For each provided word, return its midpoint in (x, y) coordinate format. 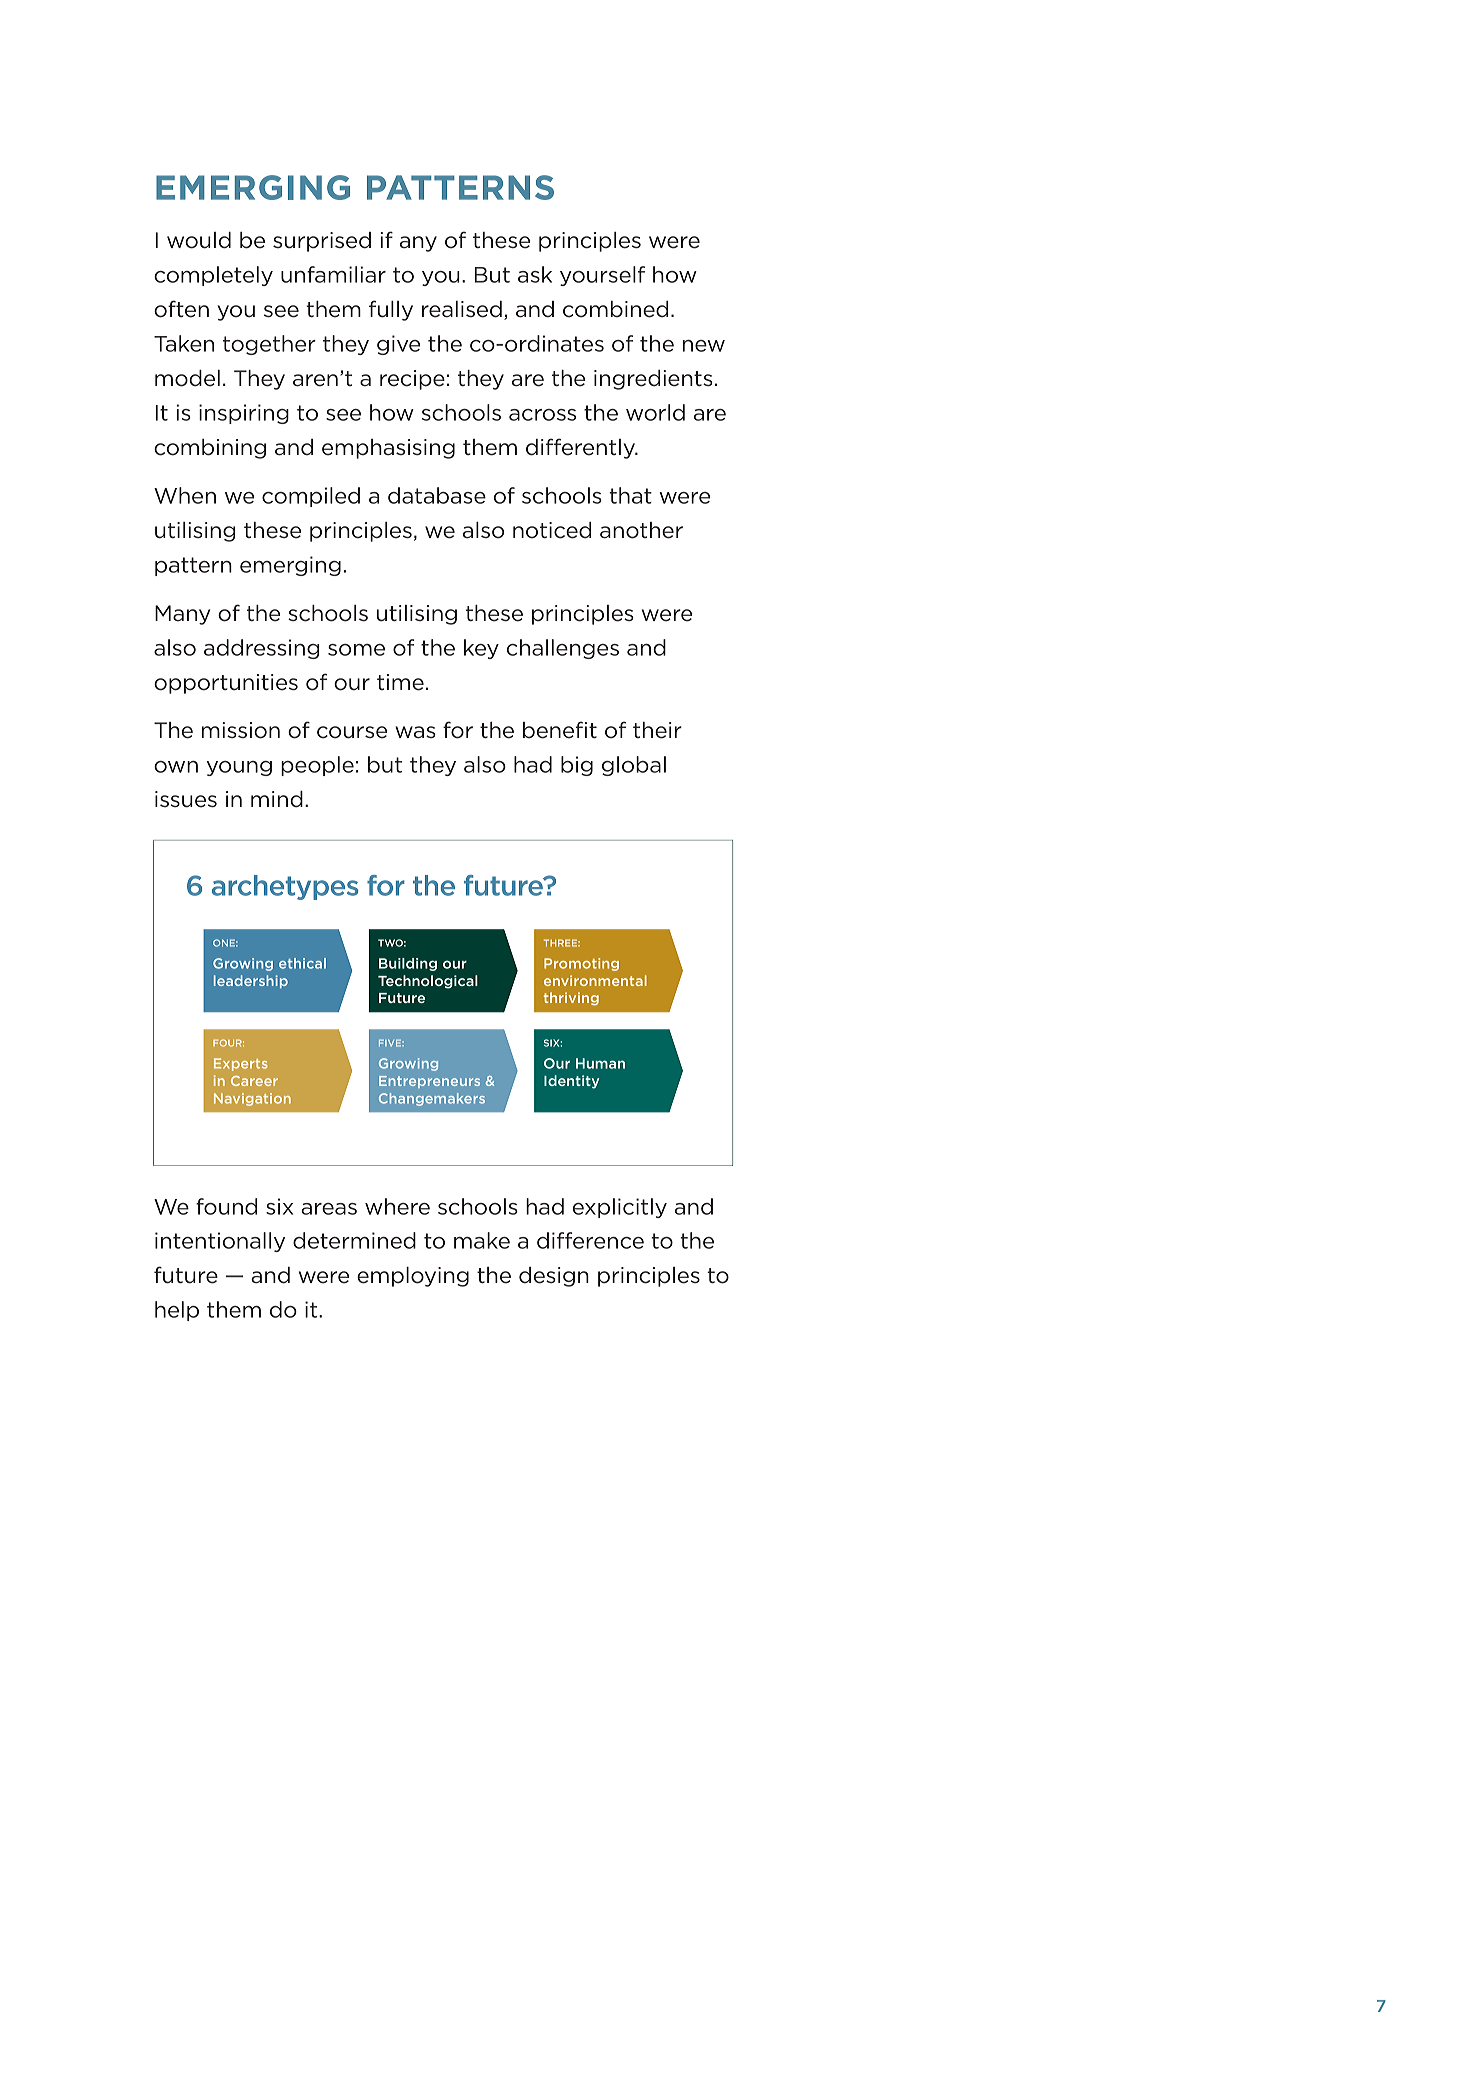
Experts (241, 1064)
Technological (428, 982)
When (185, 495)
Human (600, 1063)
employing (413, 1277)
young (239, 768)
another (641, 530)
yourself (602, 276)
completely (213, 276)
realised (462, 309)
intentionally (220, 1242)
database (437, 495)
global (634, 766)
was (415, 732)
